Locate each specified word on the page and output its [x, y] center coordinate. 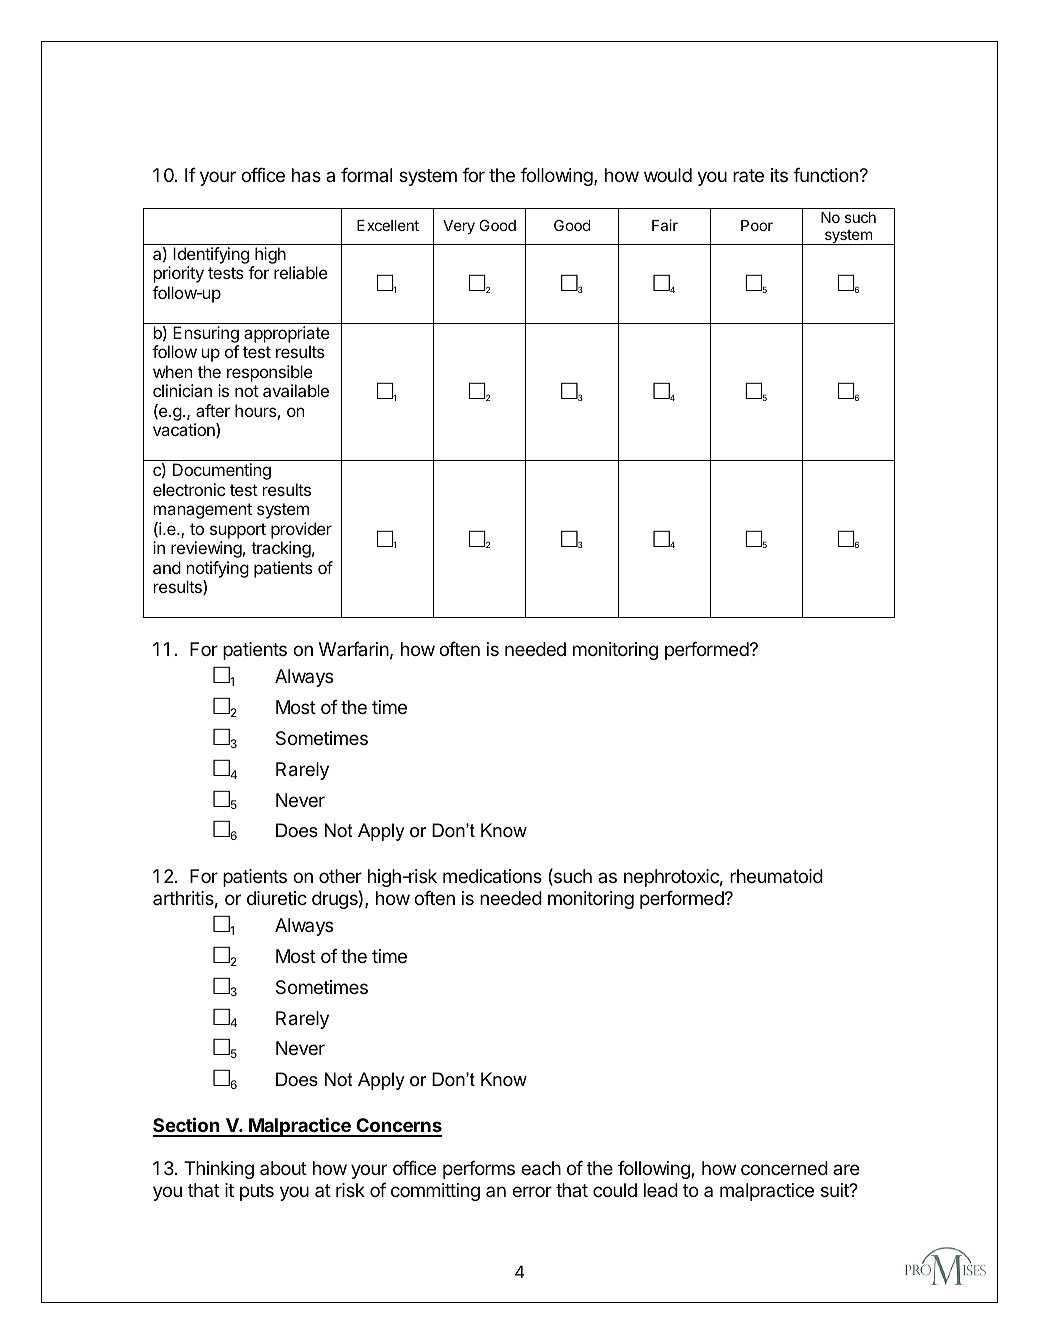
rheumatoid [776, 876]
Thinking [219, 1170]
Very [459, 227]
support [238, 531]
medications [492, 876]
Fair [665, 225]
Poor [757, 225]
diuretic [277, 898]
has [306, 175]
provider [301, 530]
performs [479, 1170]
